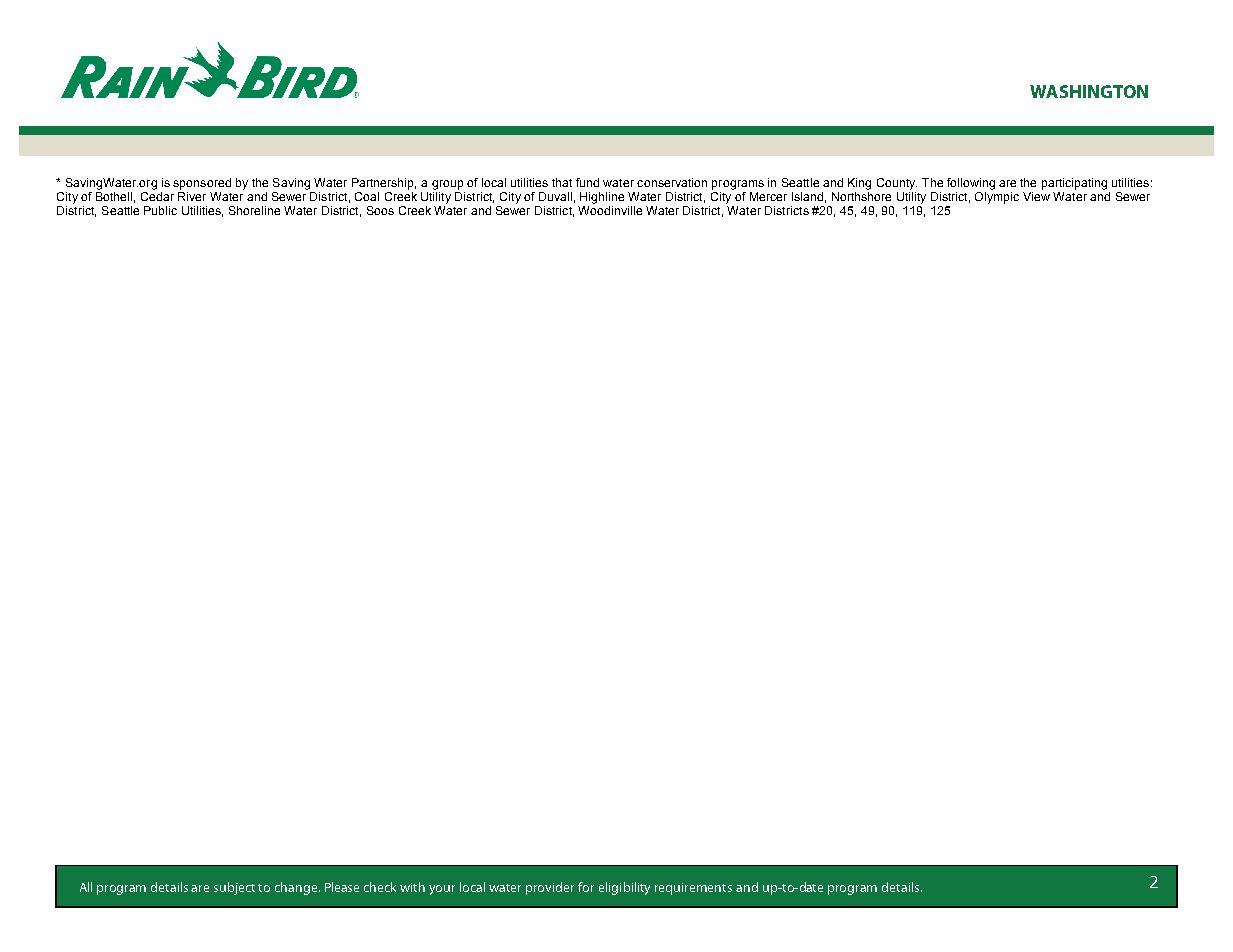  I want to click on eligibility, so click(624, 888).
